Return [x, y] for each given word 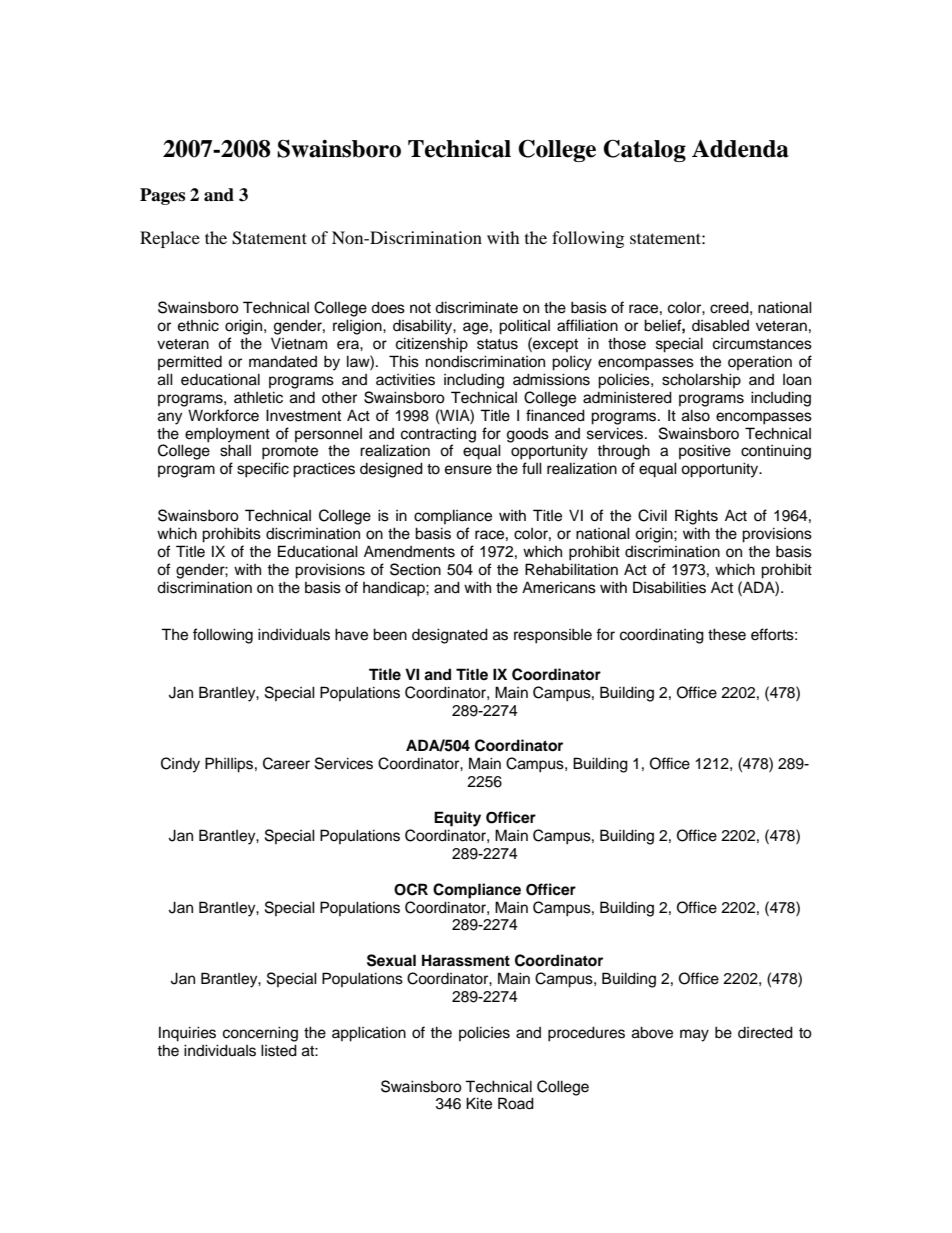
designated [450, 636]
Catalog [644, 150]
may [694, 1035]
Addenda [740, 149]
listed [279, 1050]
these [727, 634]
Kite [479, 1103]
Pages [162, 196]
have [351, 634]
